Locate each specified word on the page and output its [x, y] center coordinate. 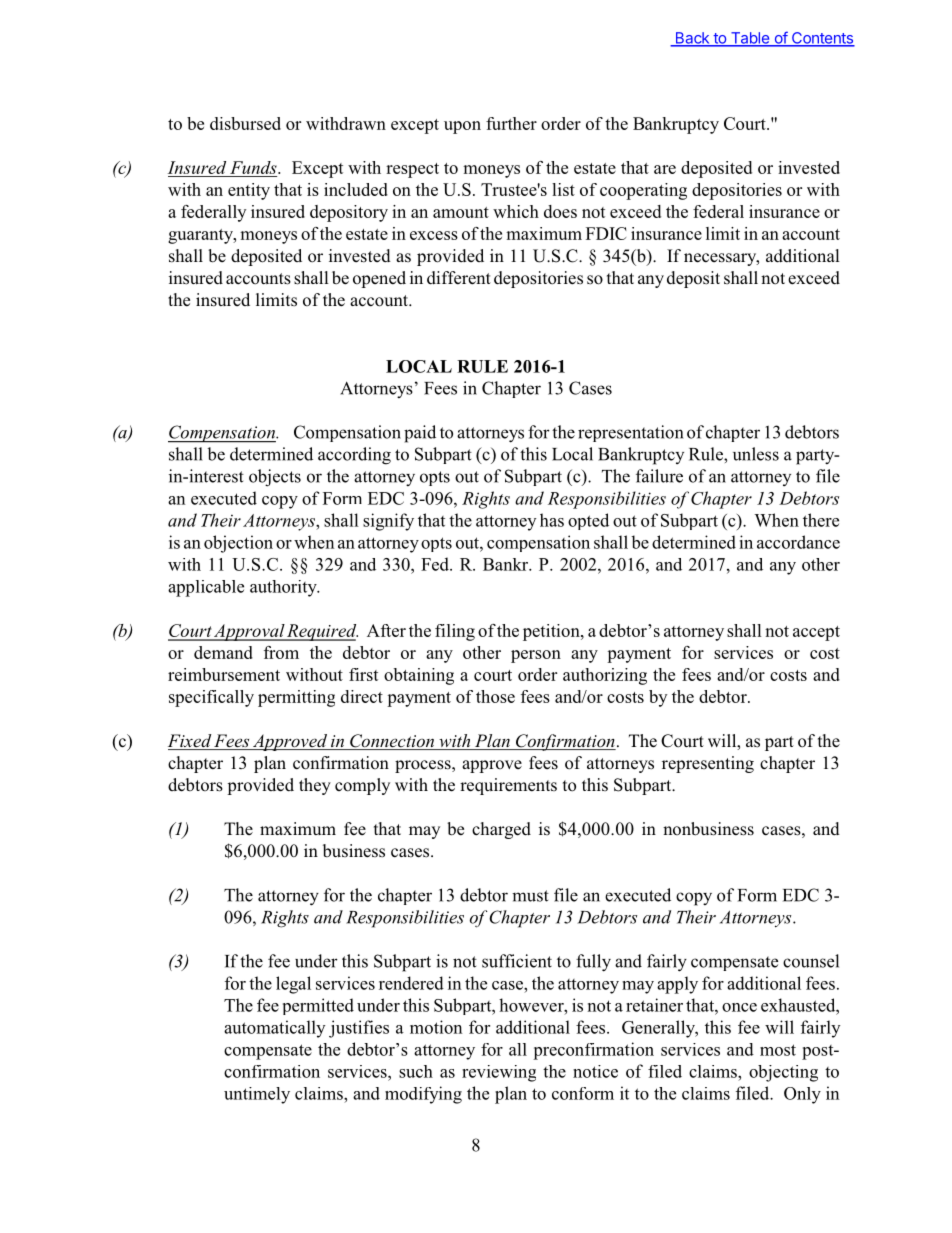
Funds [254, 167]
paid [420, 434]
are [665, 169]
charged [501, 830]
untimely [257, 1095]
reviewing [499, 1073]
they [315, 786]
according [354, 456]
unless [756, 454]
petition [552, 632]
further [511, 123]
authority [284, 588]
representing [708, 764]
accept [816, 633]
